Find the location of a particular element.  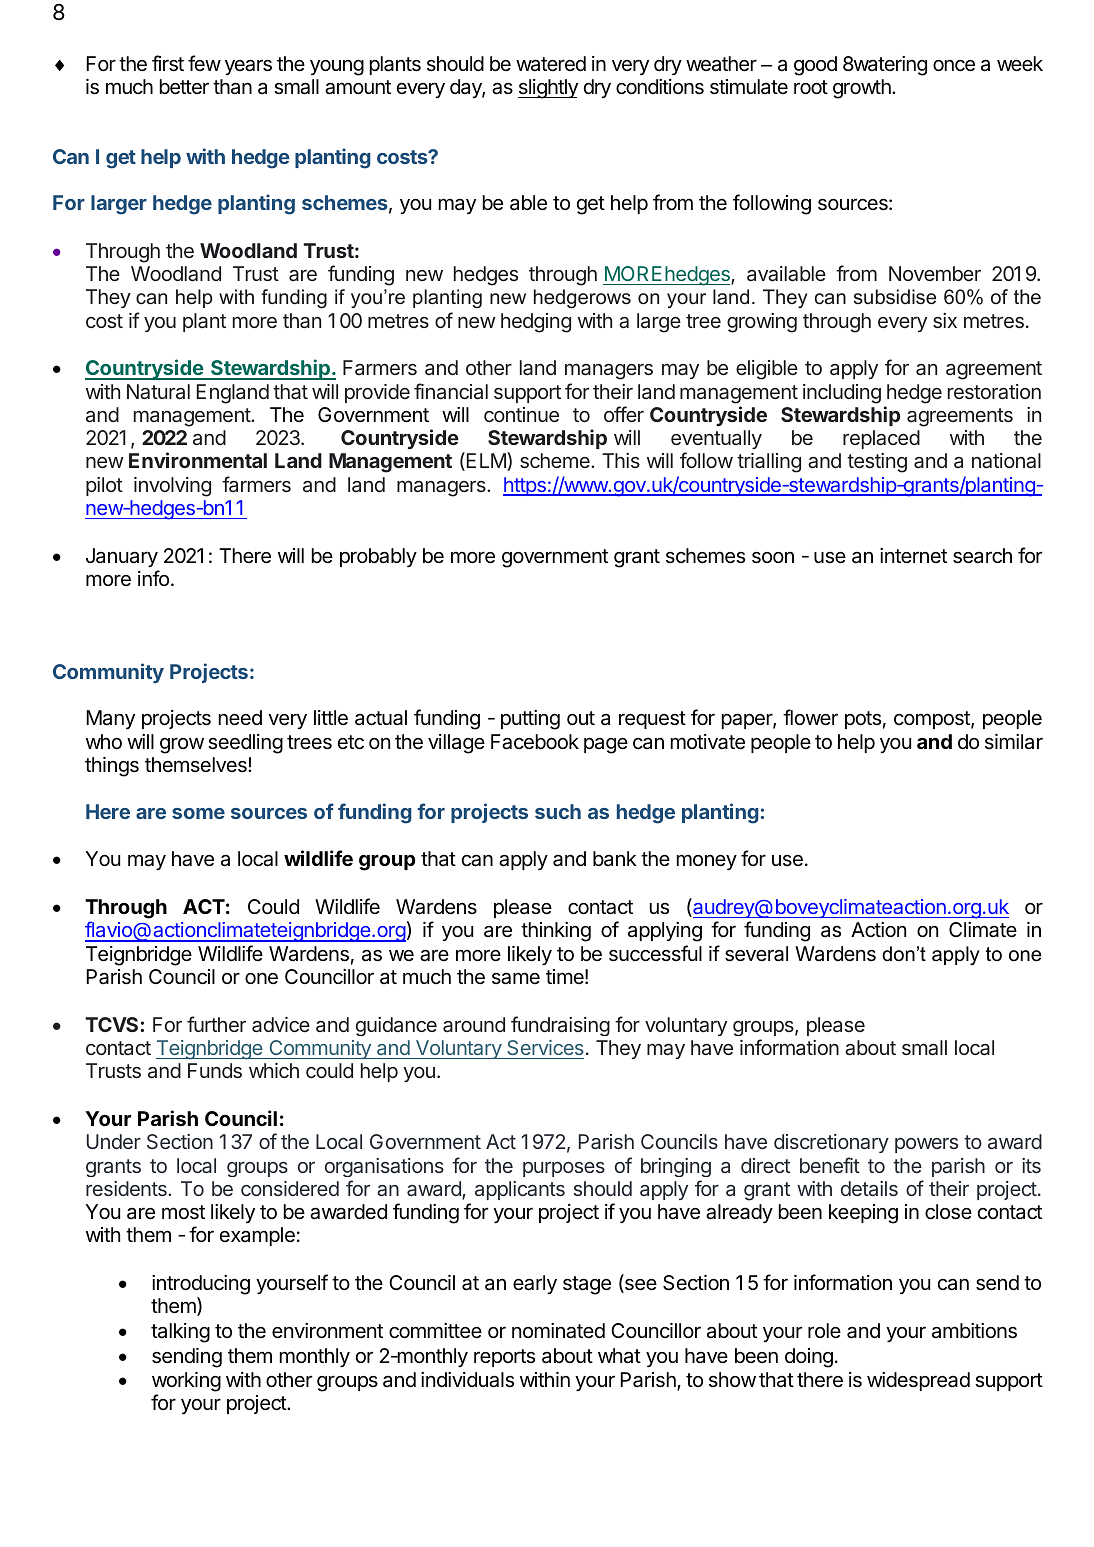

Natural is located at coordinates (158, 391).
